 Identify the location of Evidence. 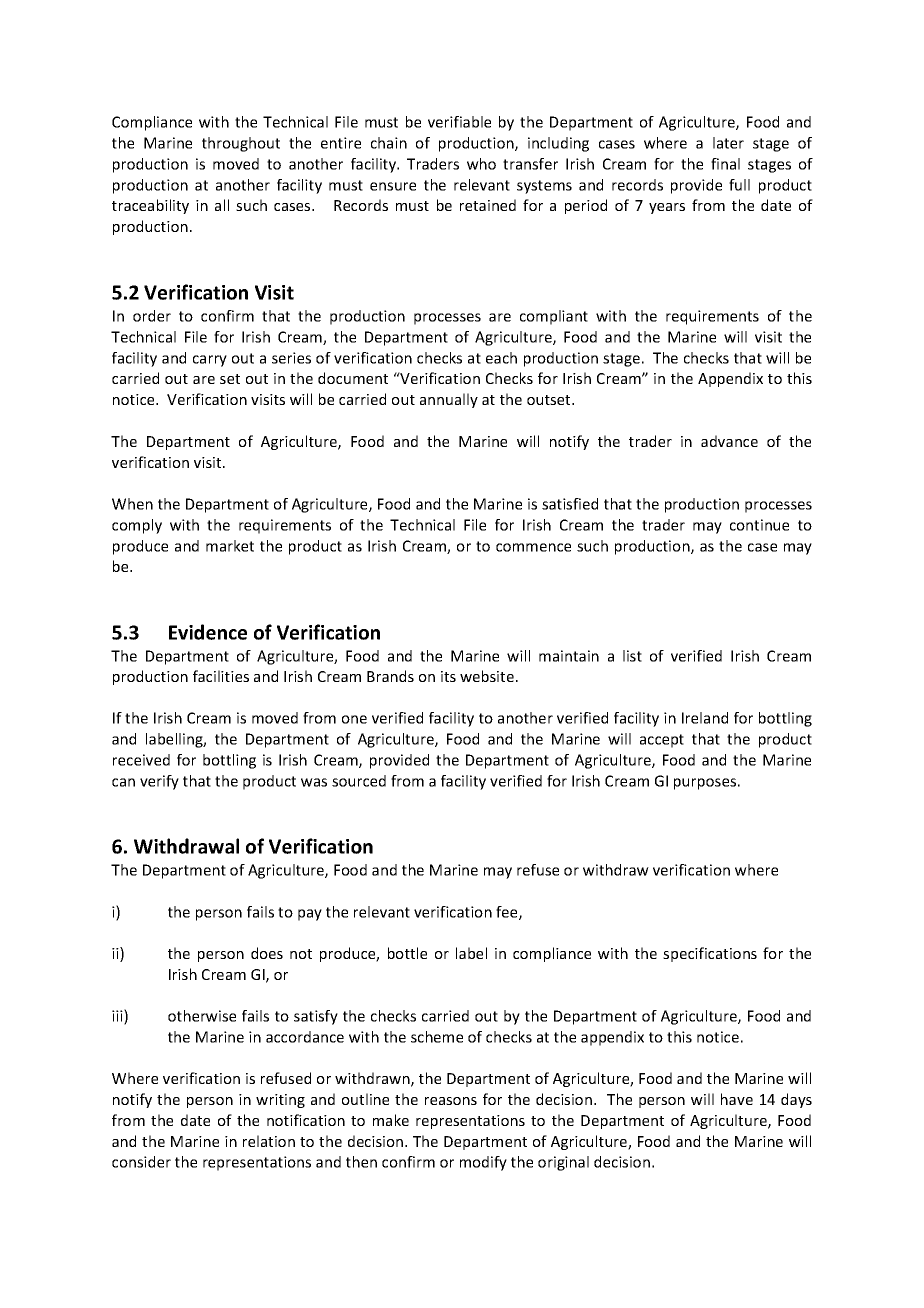
(208, 632).
